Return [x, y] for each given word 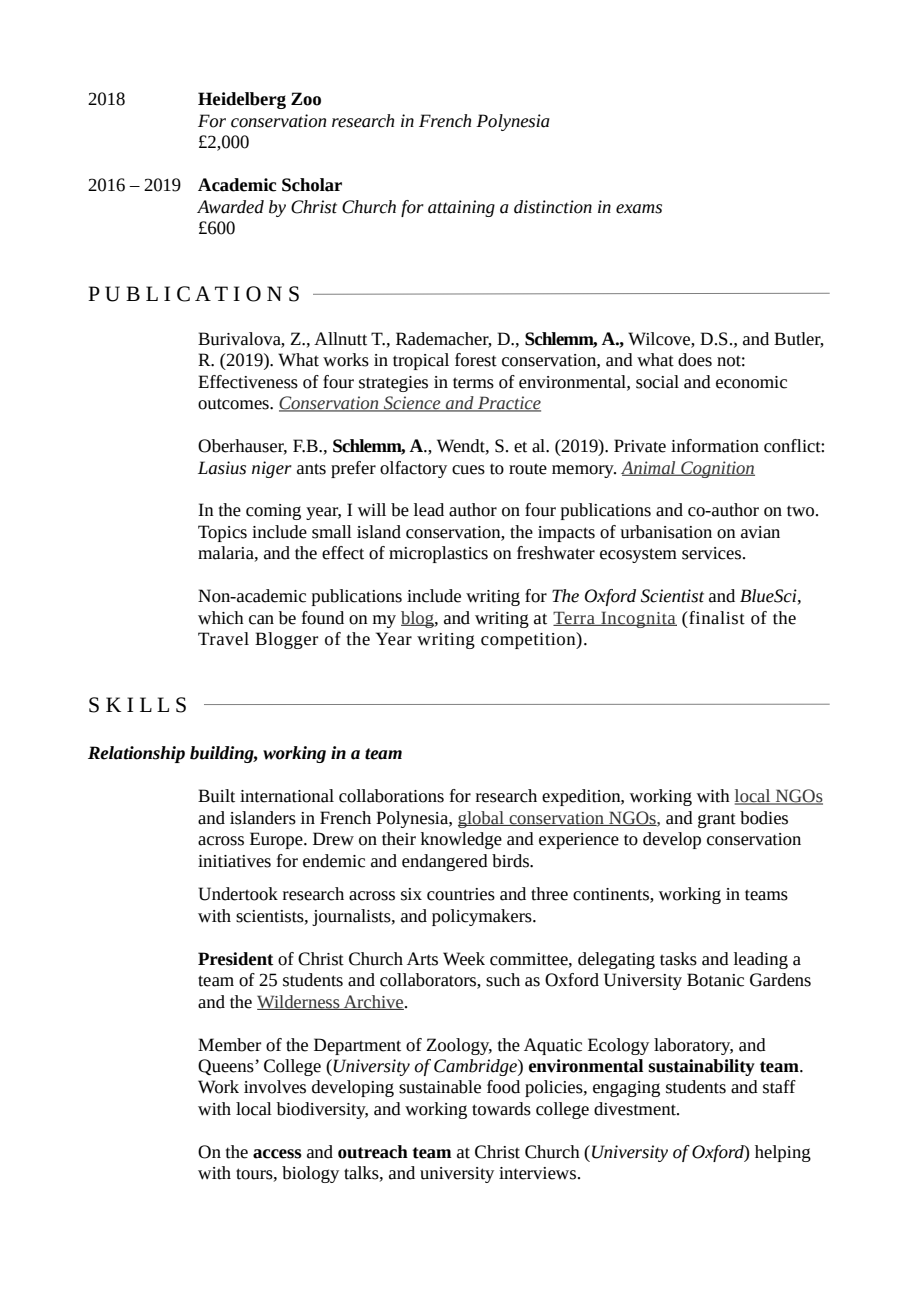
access [277, 1154]
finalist [716, 618]
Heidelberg [242, 100]
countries [461, 894]
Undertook [238, 894]
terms [473, 383]
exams [639, 209]
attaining [461, 208]
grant [717, 820]
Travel [223, 639]
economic [751, 382]
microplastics [438, 554]
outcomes [234, 404]
